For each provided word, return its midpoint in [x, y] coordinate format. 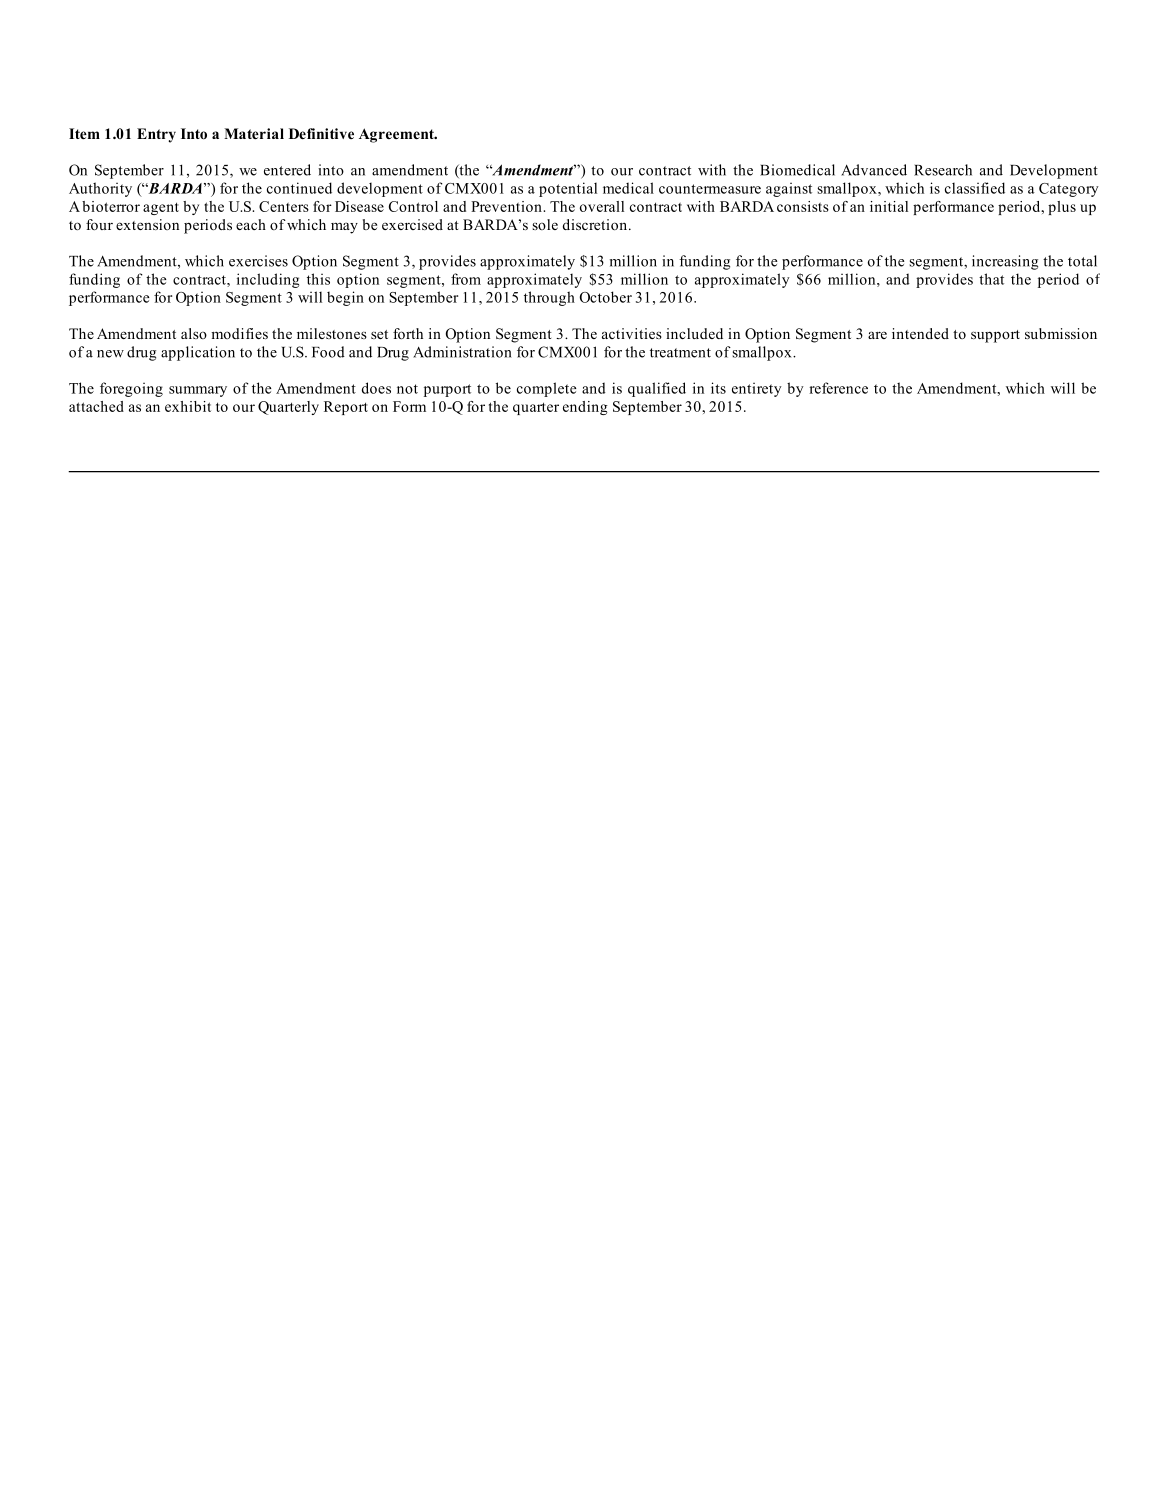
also [194, 333]
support [995, 336]
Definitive [321, 133]
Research [943, 170]
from [466, 279]
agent [161, 208]
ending [585, 408]
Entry [156, 135]
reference [838, 388]
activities [632, 333]
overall [602, 206]
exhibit [188, 406]
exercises [258, 261]
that [991, 279]
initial [889, 206]
